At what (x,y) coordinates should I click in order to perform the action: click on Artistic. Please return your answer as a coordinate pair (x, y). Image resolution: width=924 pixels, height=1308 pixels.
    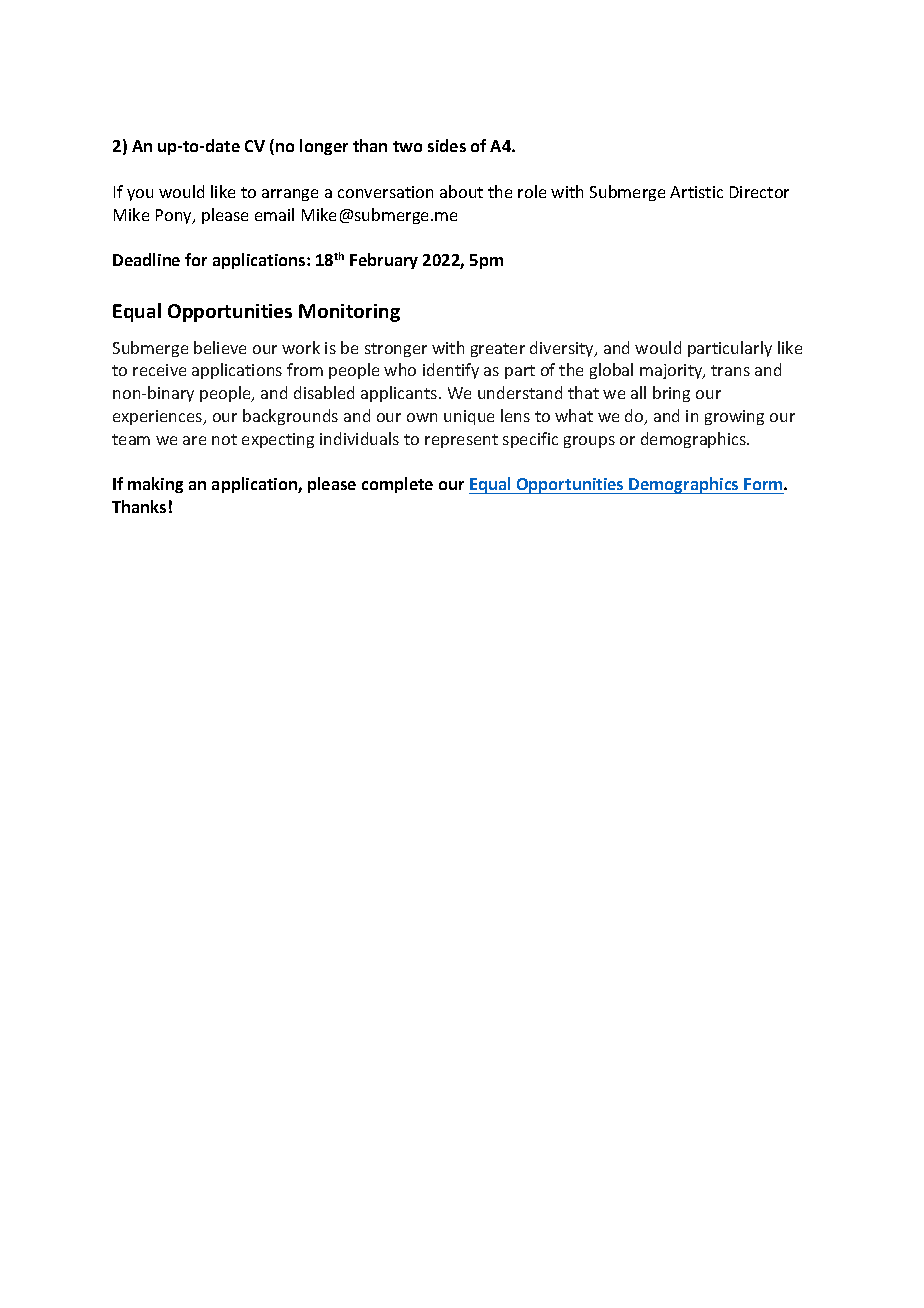
    Looking at the image, I should click on (696, 192).
